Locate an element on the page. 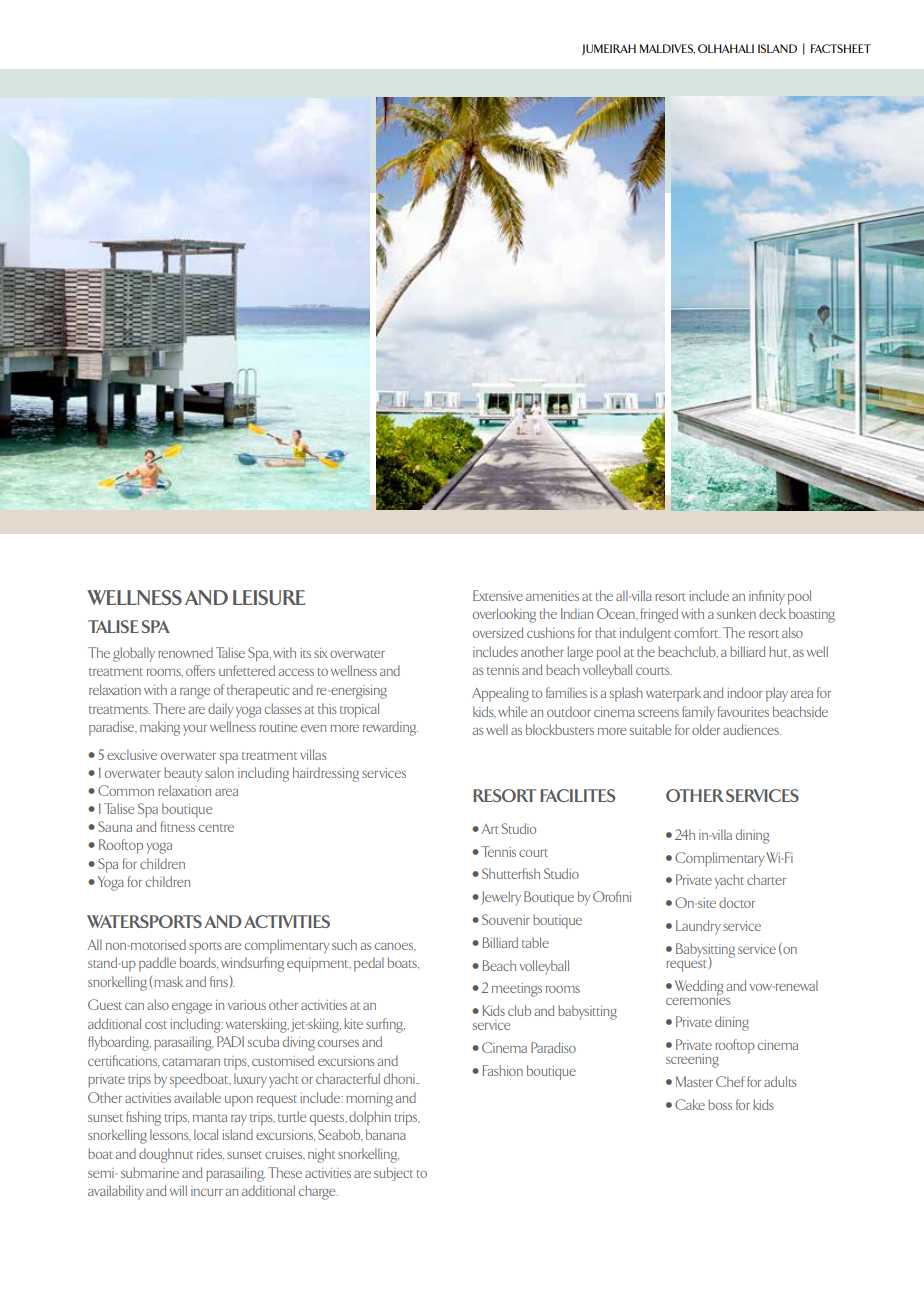 The width and height of the document is (924, 1308). MALDIVES is located at coordinates (667, 49).
